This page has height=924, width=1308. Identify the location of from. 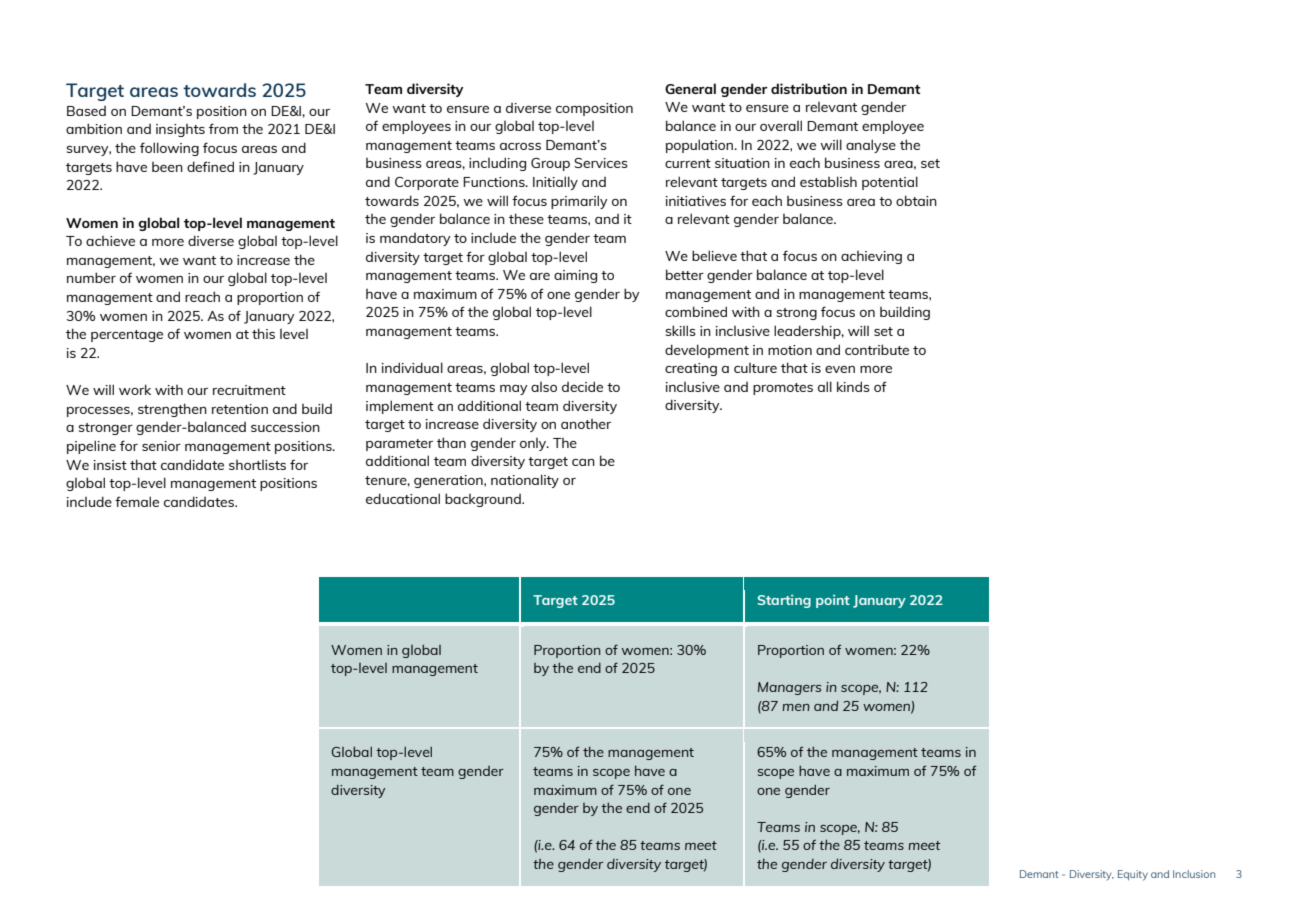
(223, 128).
